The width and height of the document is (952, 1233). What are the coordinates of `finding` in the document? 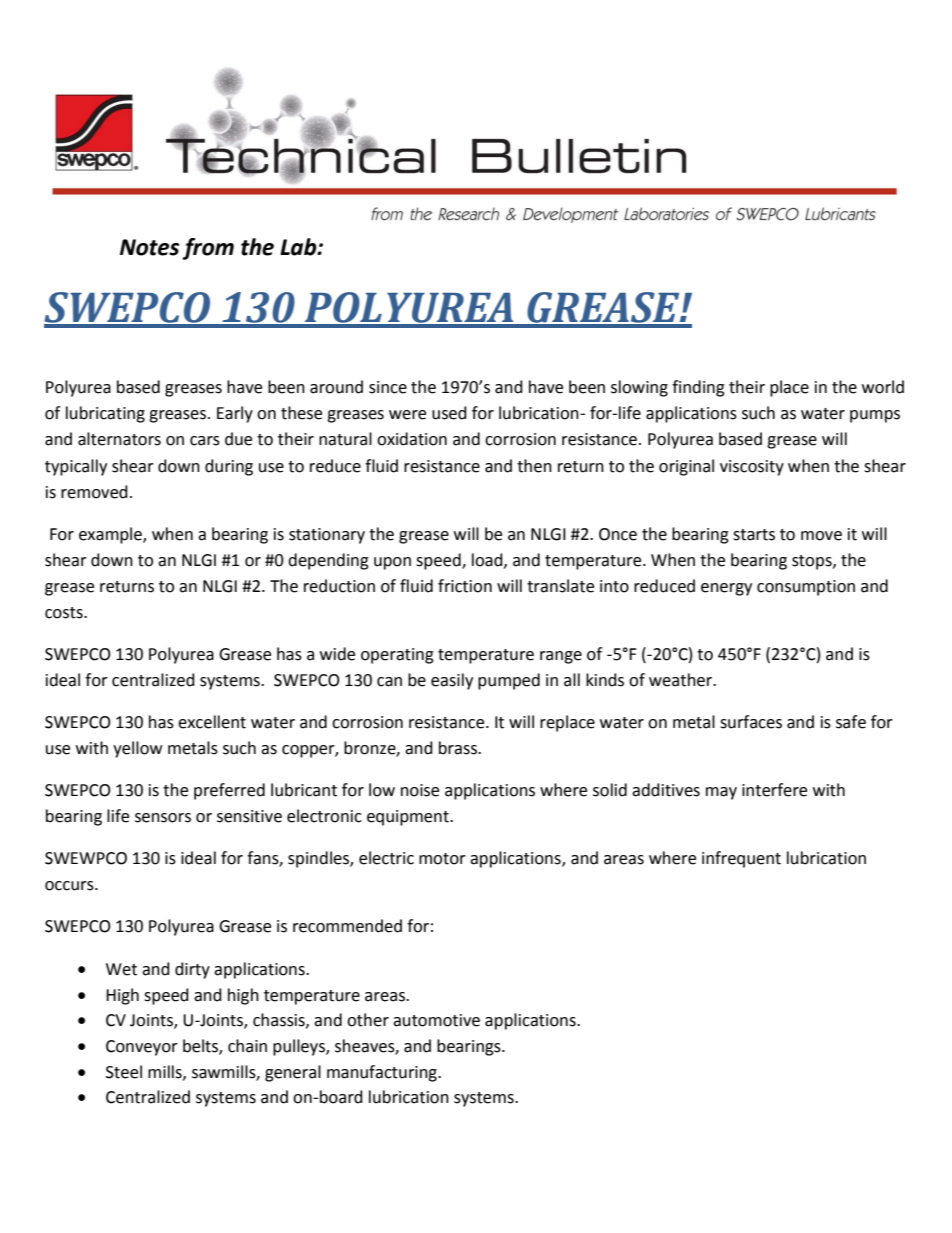 It's located at (698, 388).
